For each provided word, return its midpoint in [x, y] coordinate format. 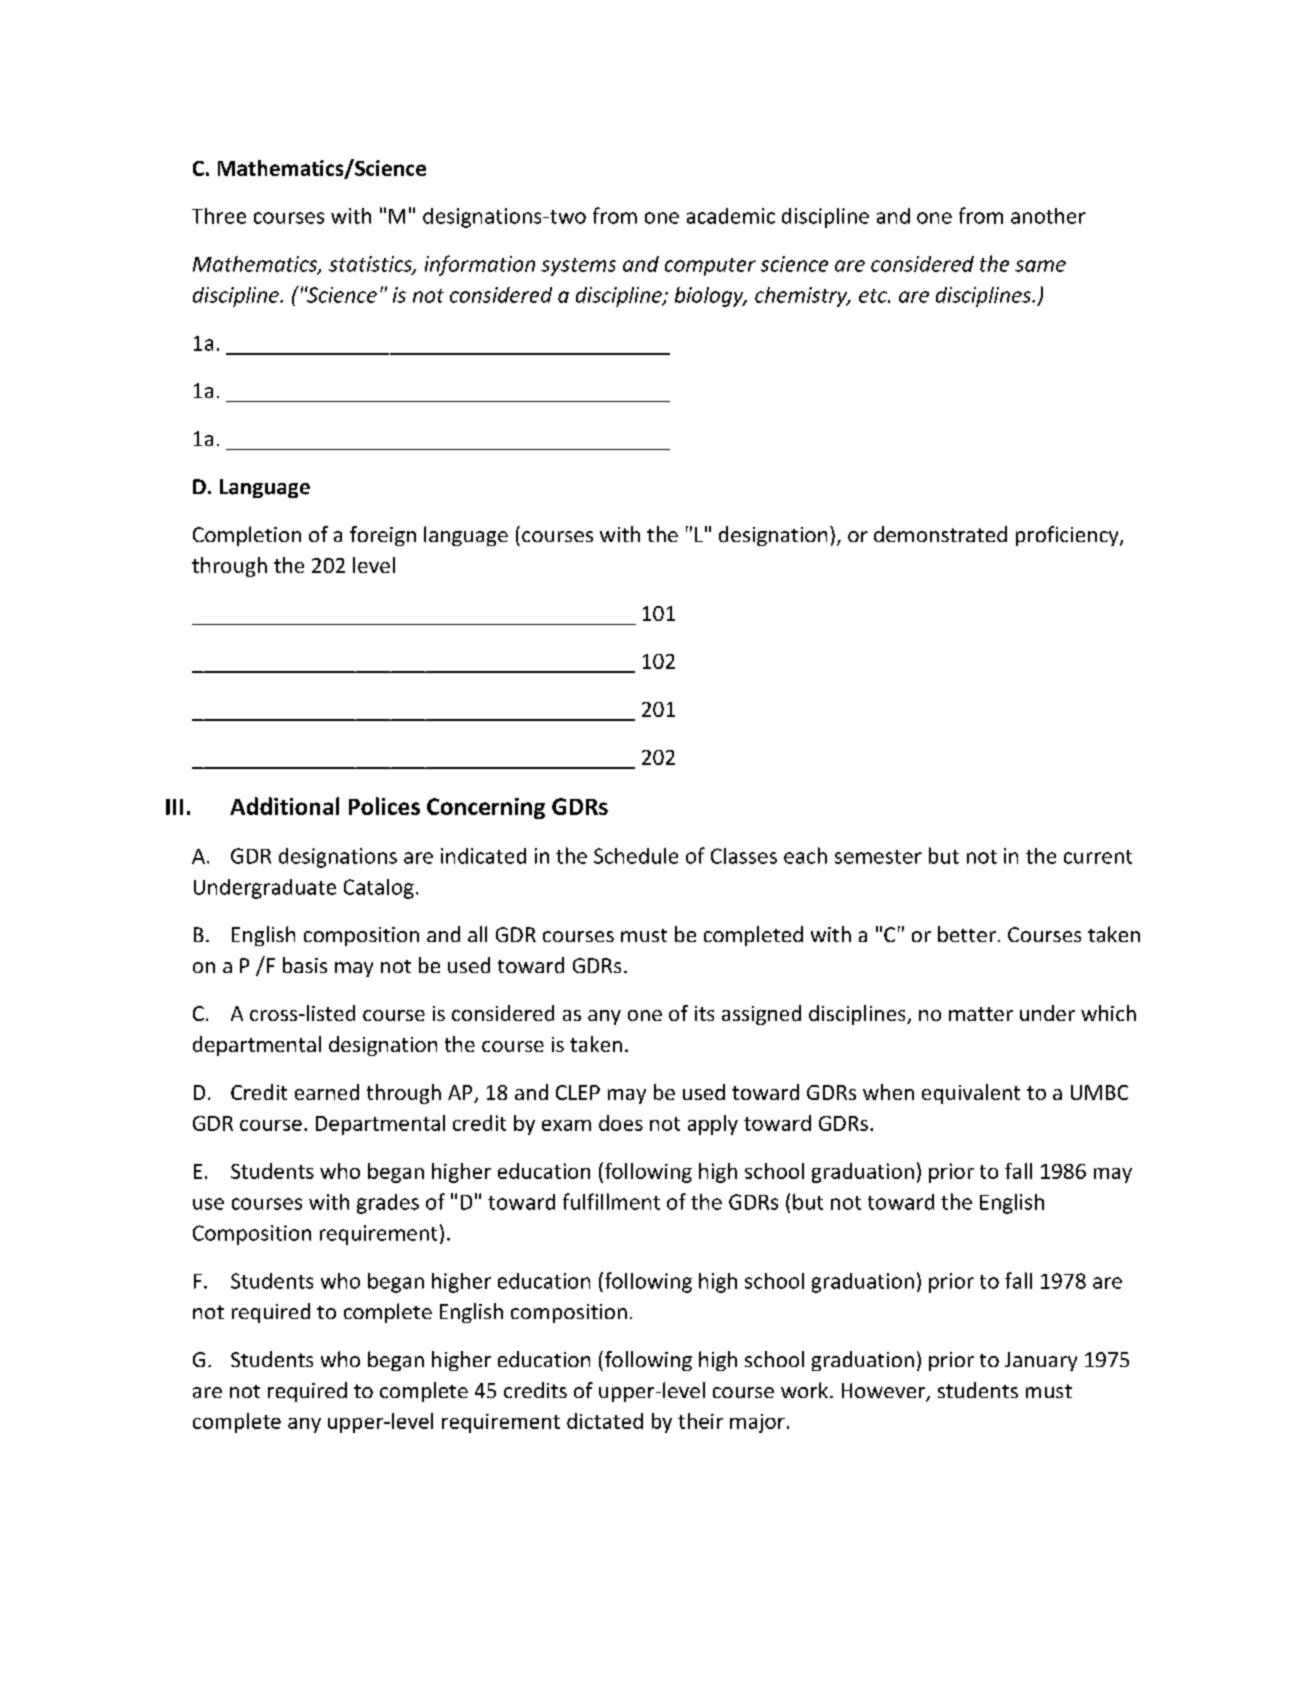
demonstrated [940, 534]
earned [327, 1092]
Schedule [636, 856]
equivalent [971, 1094]
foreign [383, 536]
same [1040, 266]
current [1098, 857]
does [621, 1123]
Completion [247, 536]
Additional [284, 806]
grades [388, 1204]
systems [578, 267]
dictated [605, 1421]
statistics [371, 265]
